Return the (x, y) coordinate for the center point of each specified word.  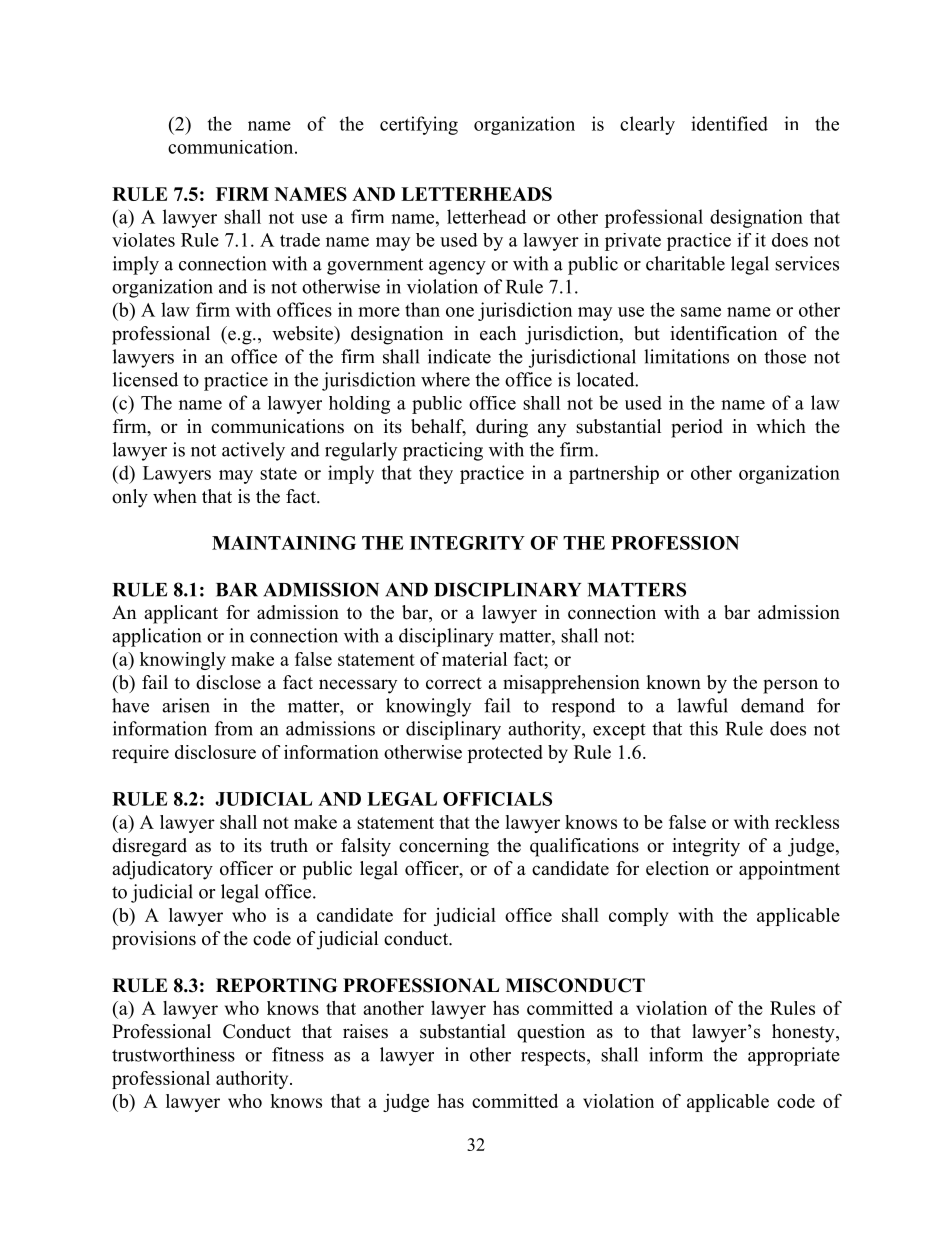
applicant (181, 614)
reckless (807, 822)
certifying (419, 125)
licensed (145, 379)
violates (143, 240)
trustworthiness (173, 1054)
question (551, 1033)
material (474, 659)
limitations (686, 356)
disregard (149, 847)
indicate (459, 356)
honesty (804, 1033)
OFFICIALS (497, 799)
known (673, 682)
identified (729, 123)
